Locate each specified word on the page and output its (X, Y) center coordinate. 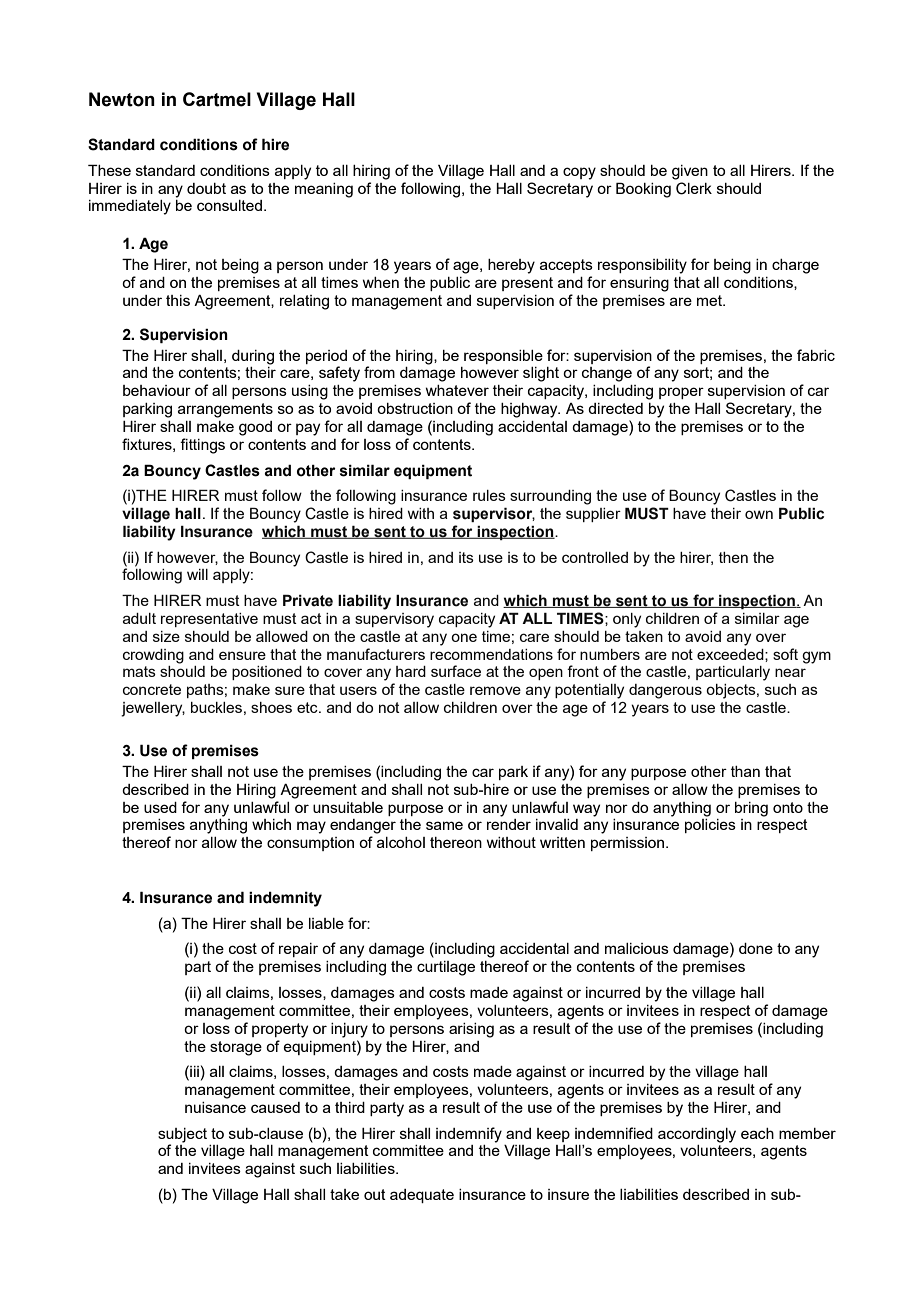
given (690, 172)
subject (182, 1135)
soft (785, 654)
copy (579, 173)
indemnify (469, 1135)
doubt (206, 188)
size (166, 636)
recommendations (491, 654)
